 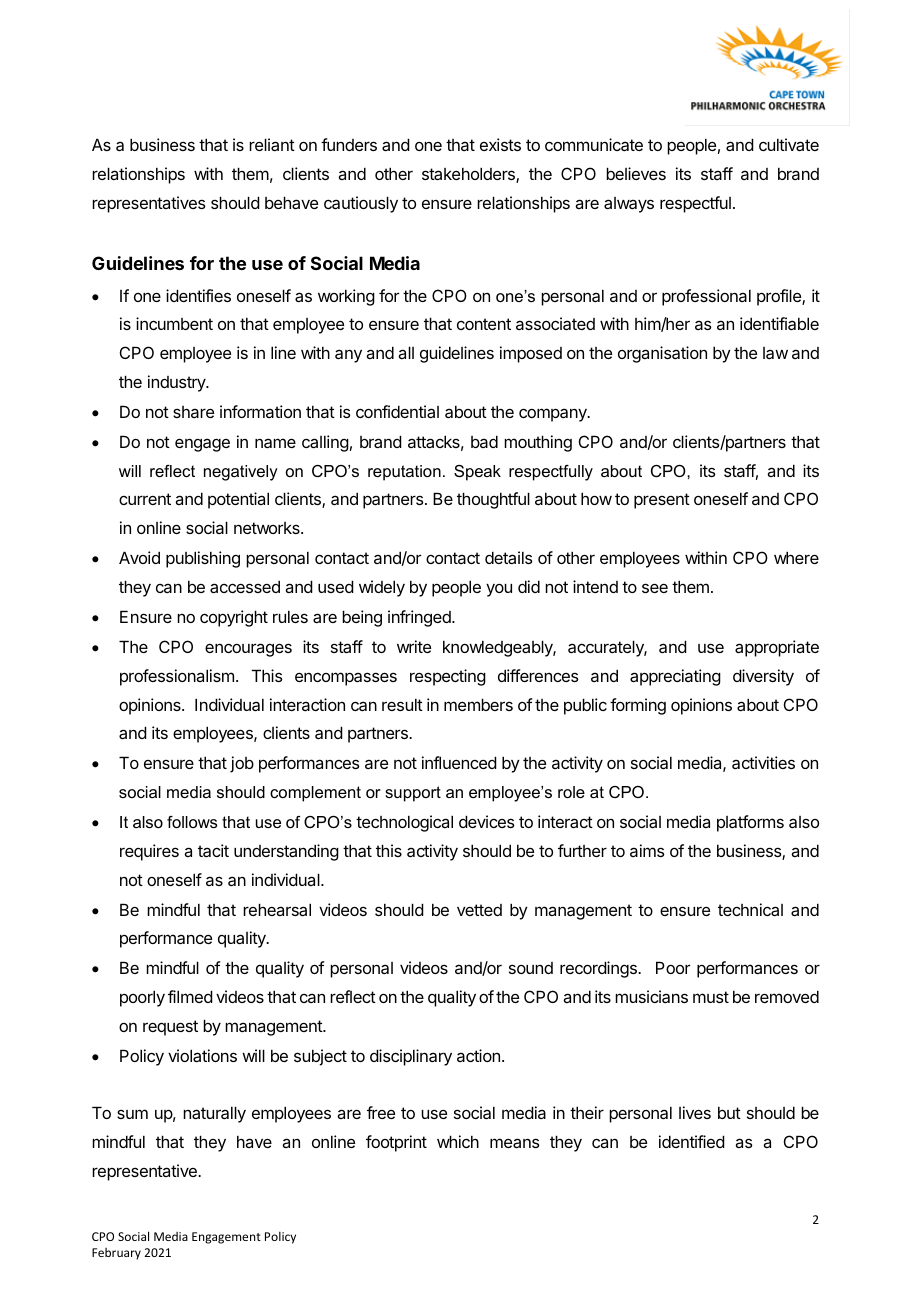 What do you see at coordinates (675, 677) in the screenshot?
I see `appreciating` at bounding box center [675, 677].
